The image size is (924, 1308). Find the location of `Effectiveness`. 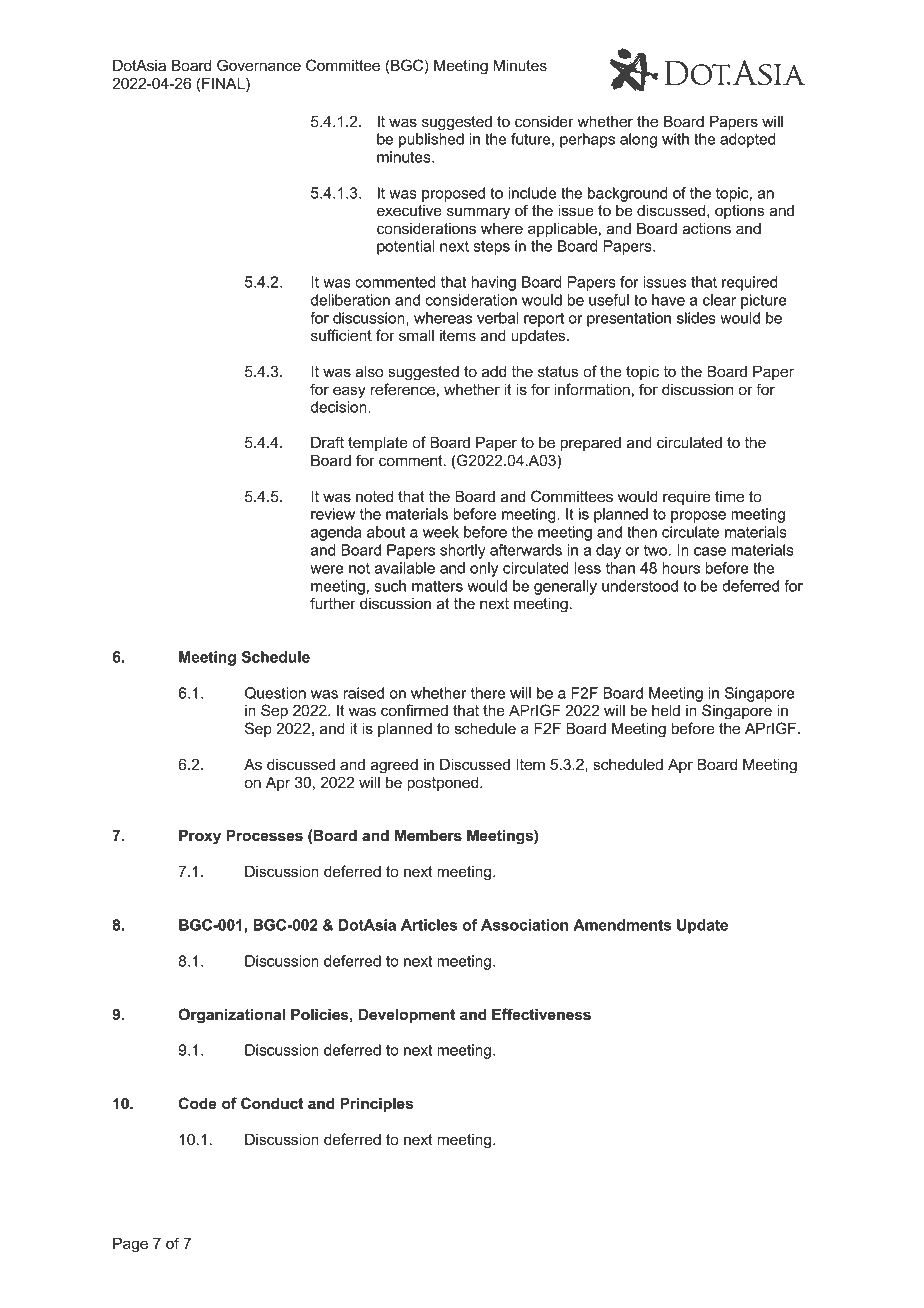

Effectiveness is located at coordinates (541, 1014).
